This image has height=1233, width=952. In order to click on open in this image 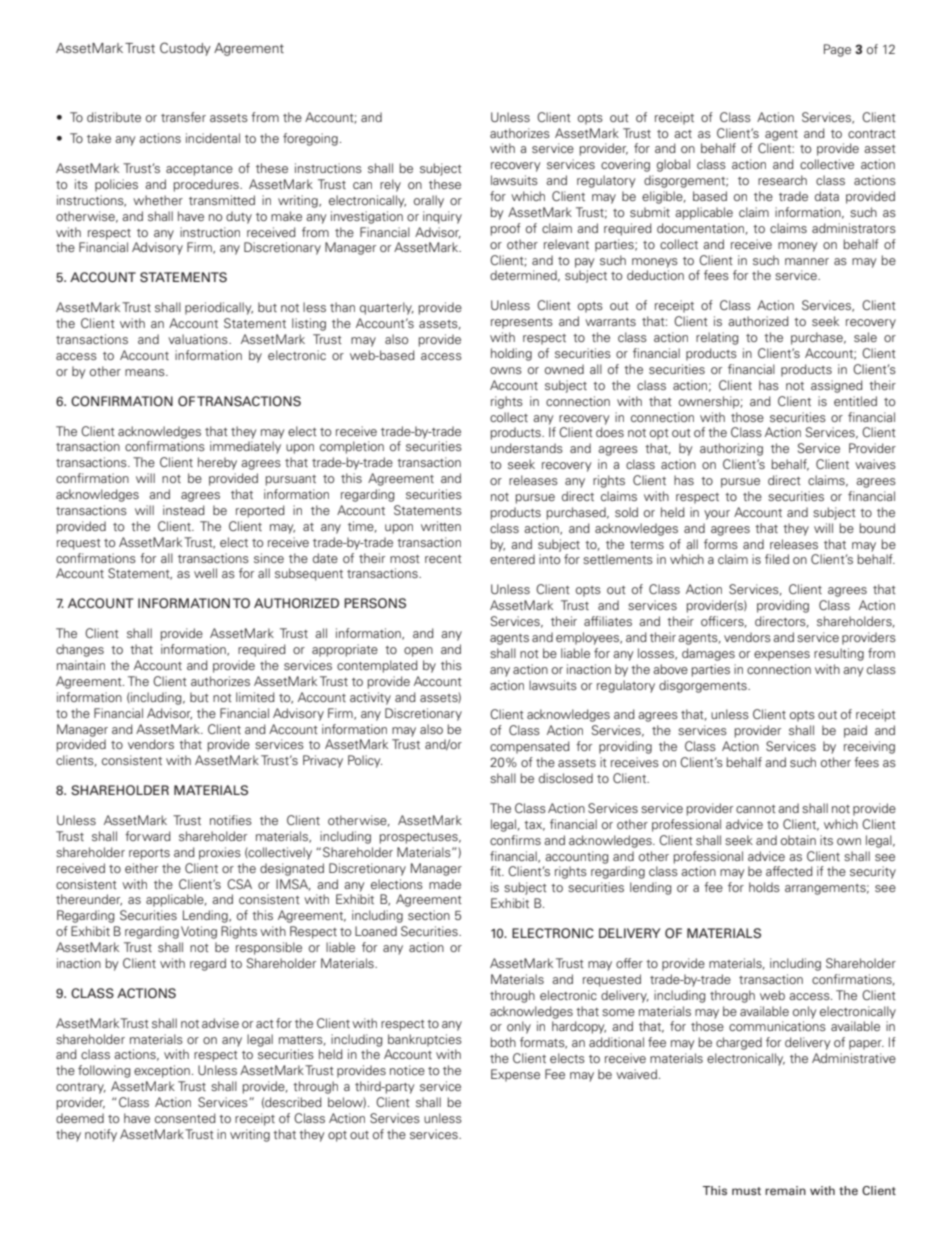, I will do `click(418, 652)`.
